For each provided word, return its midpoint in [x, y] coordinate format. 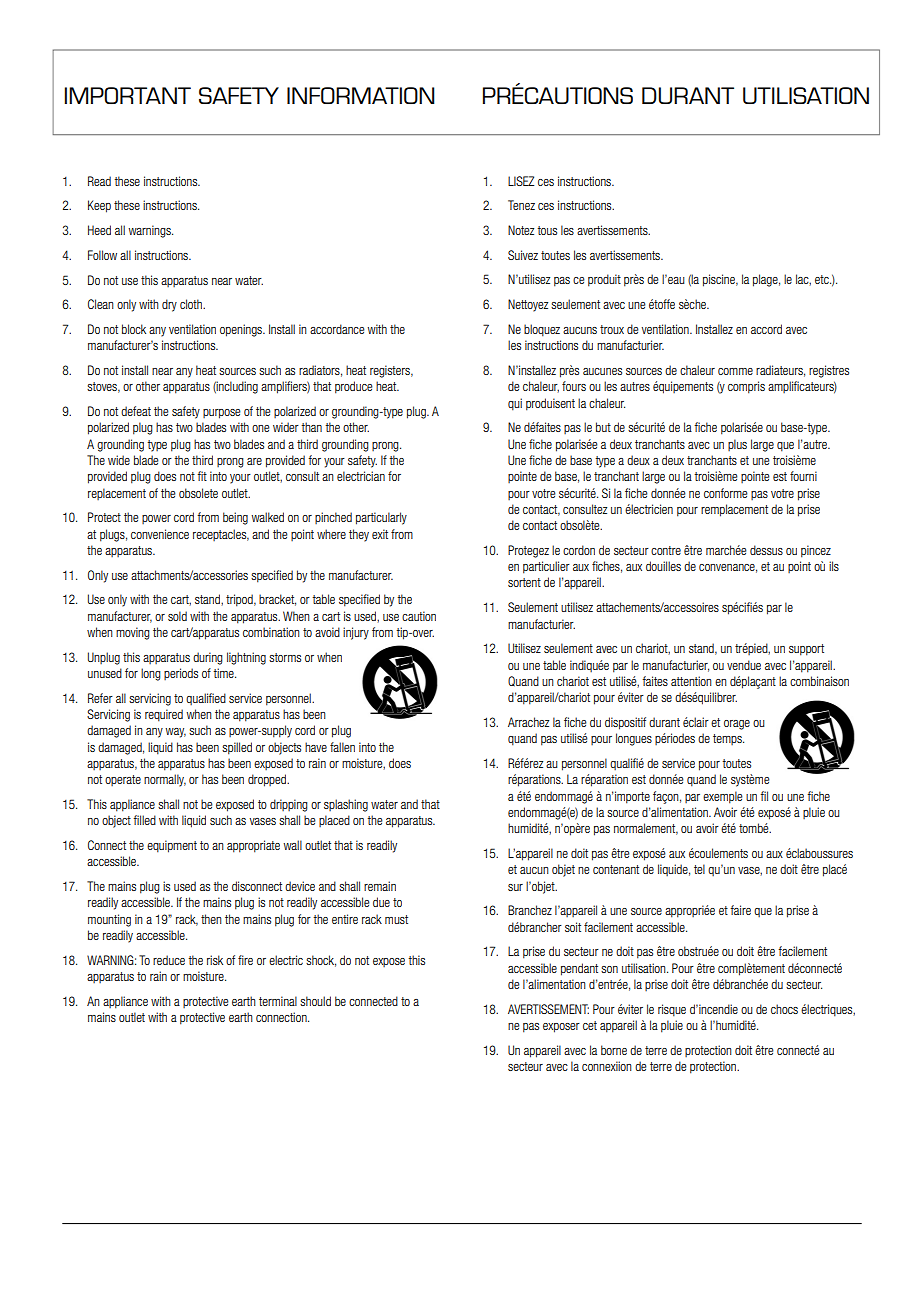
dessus [766, 550]
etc [823, 279]
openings [242, 330]
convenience [160, 534]
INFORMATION [361, 95]
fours [574, 386]
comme [735, 371]
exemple [723, 797]
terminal [278, 1001]
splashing [346, 805]
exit [380, 534]
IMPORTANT [128, 95]
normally [165, 780]
